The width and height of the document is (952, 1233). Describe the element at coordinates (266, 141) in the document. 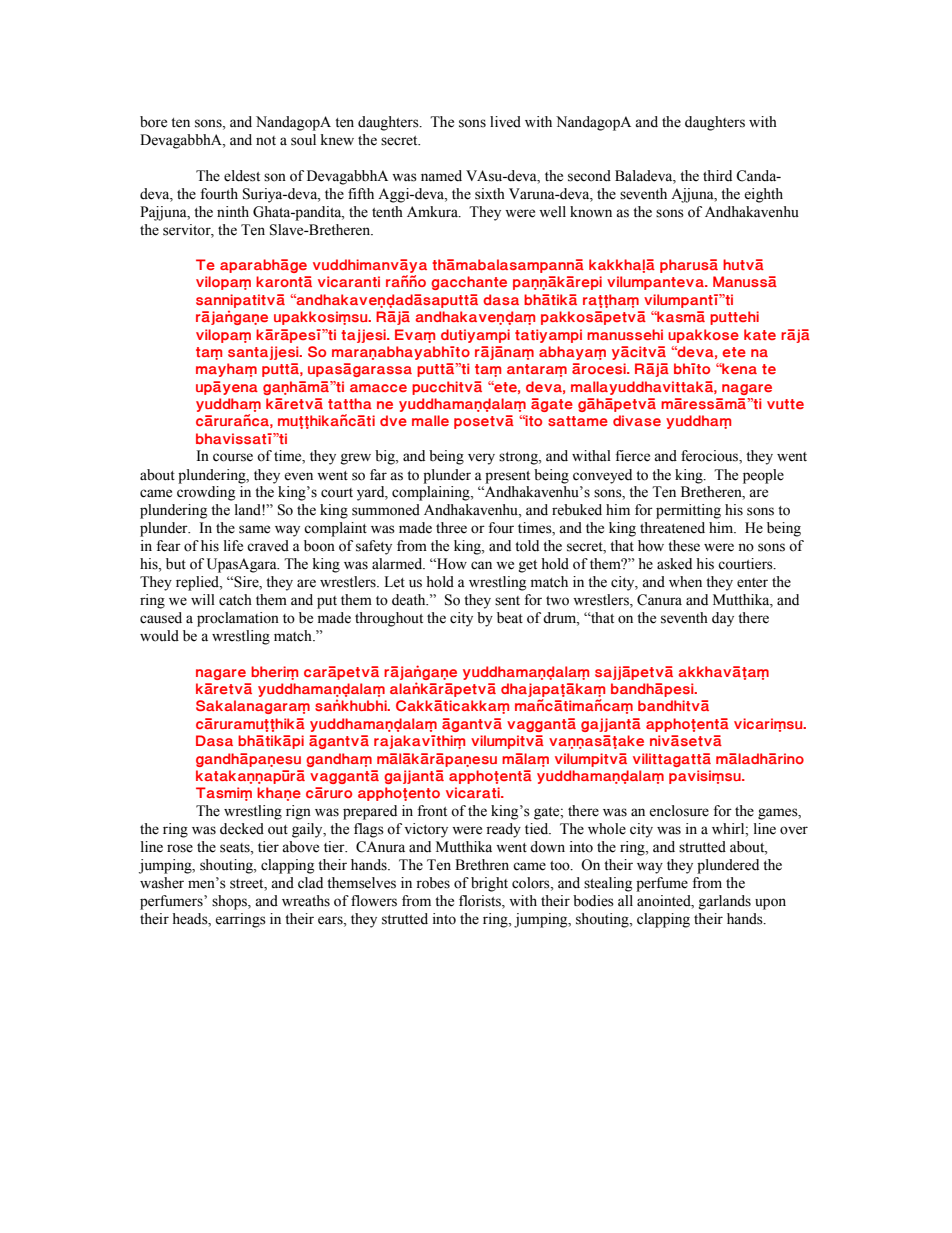

I see `not` at that location.
